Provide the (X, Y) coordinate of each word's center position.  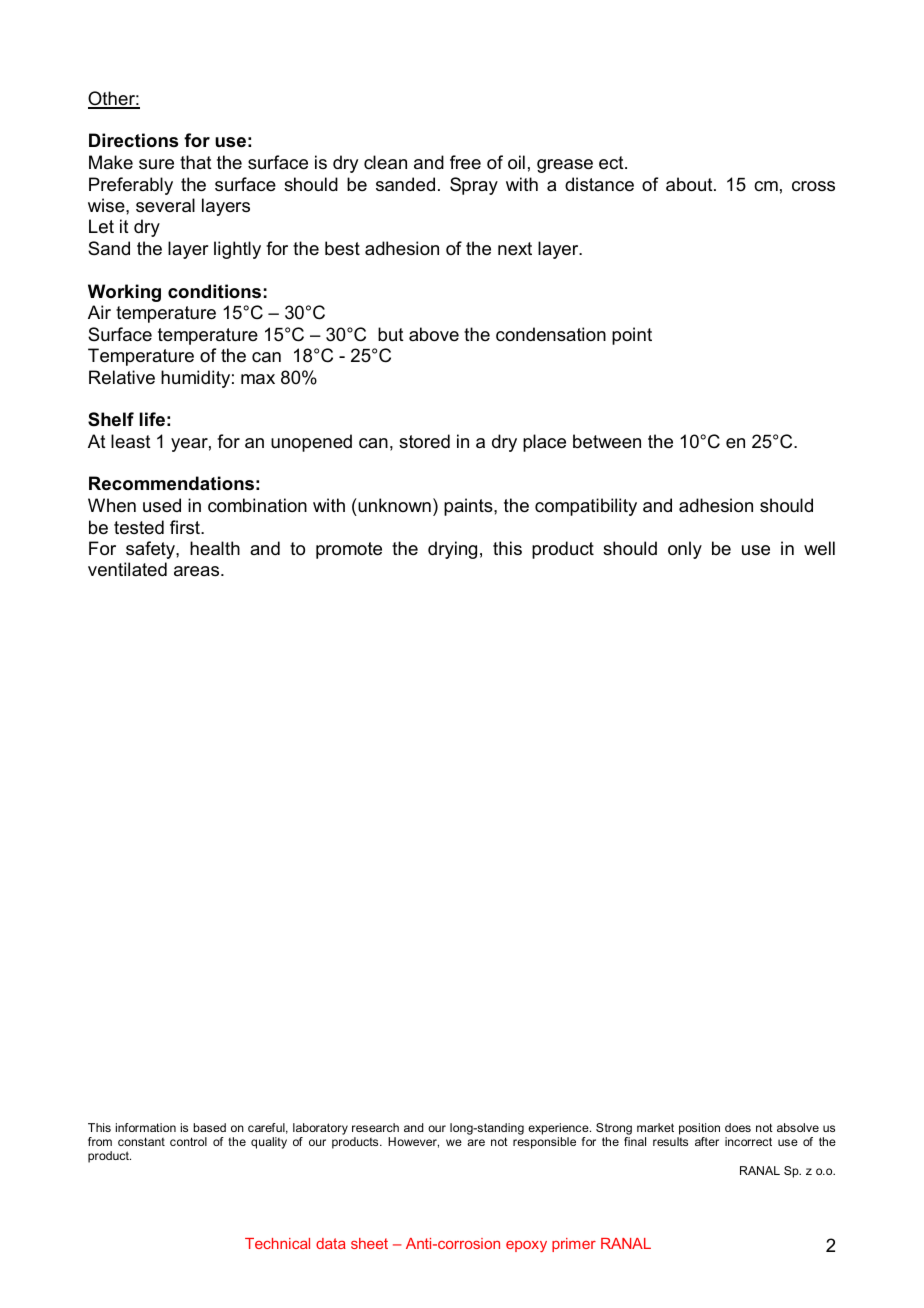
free (465, 162)
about (690, 184)
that (196, 162)
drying (452, 550)
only (685, 550)
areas (198, 571)
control (188, 1141)
